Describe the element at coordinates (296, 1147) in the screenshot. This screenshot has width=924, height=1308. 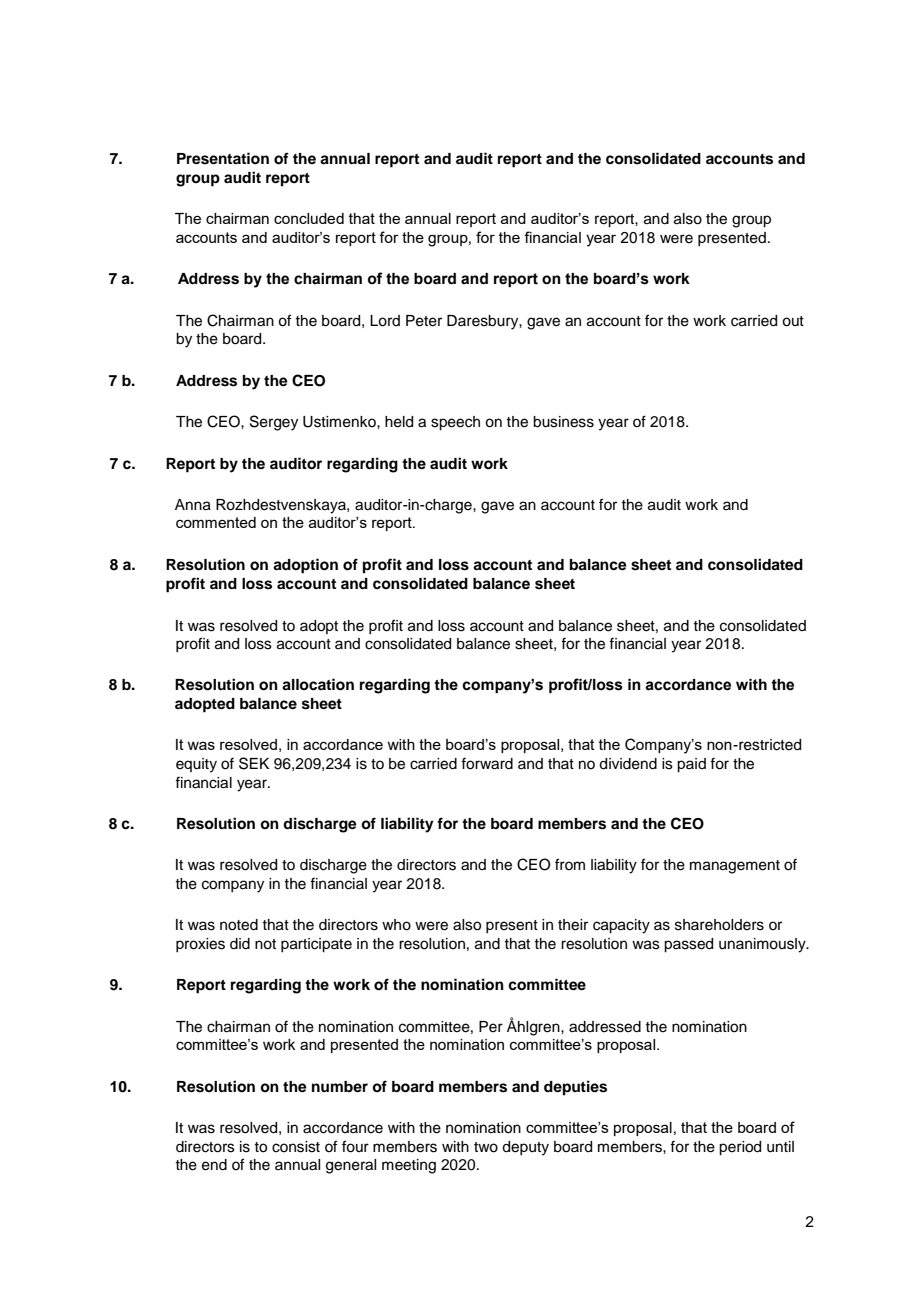
I see `consist` at that location.
